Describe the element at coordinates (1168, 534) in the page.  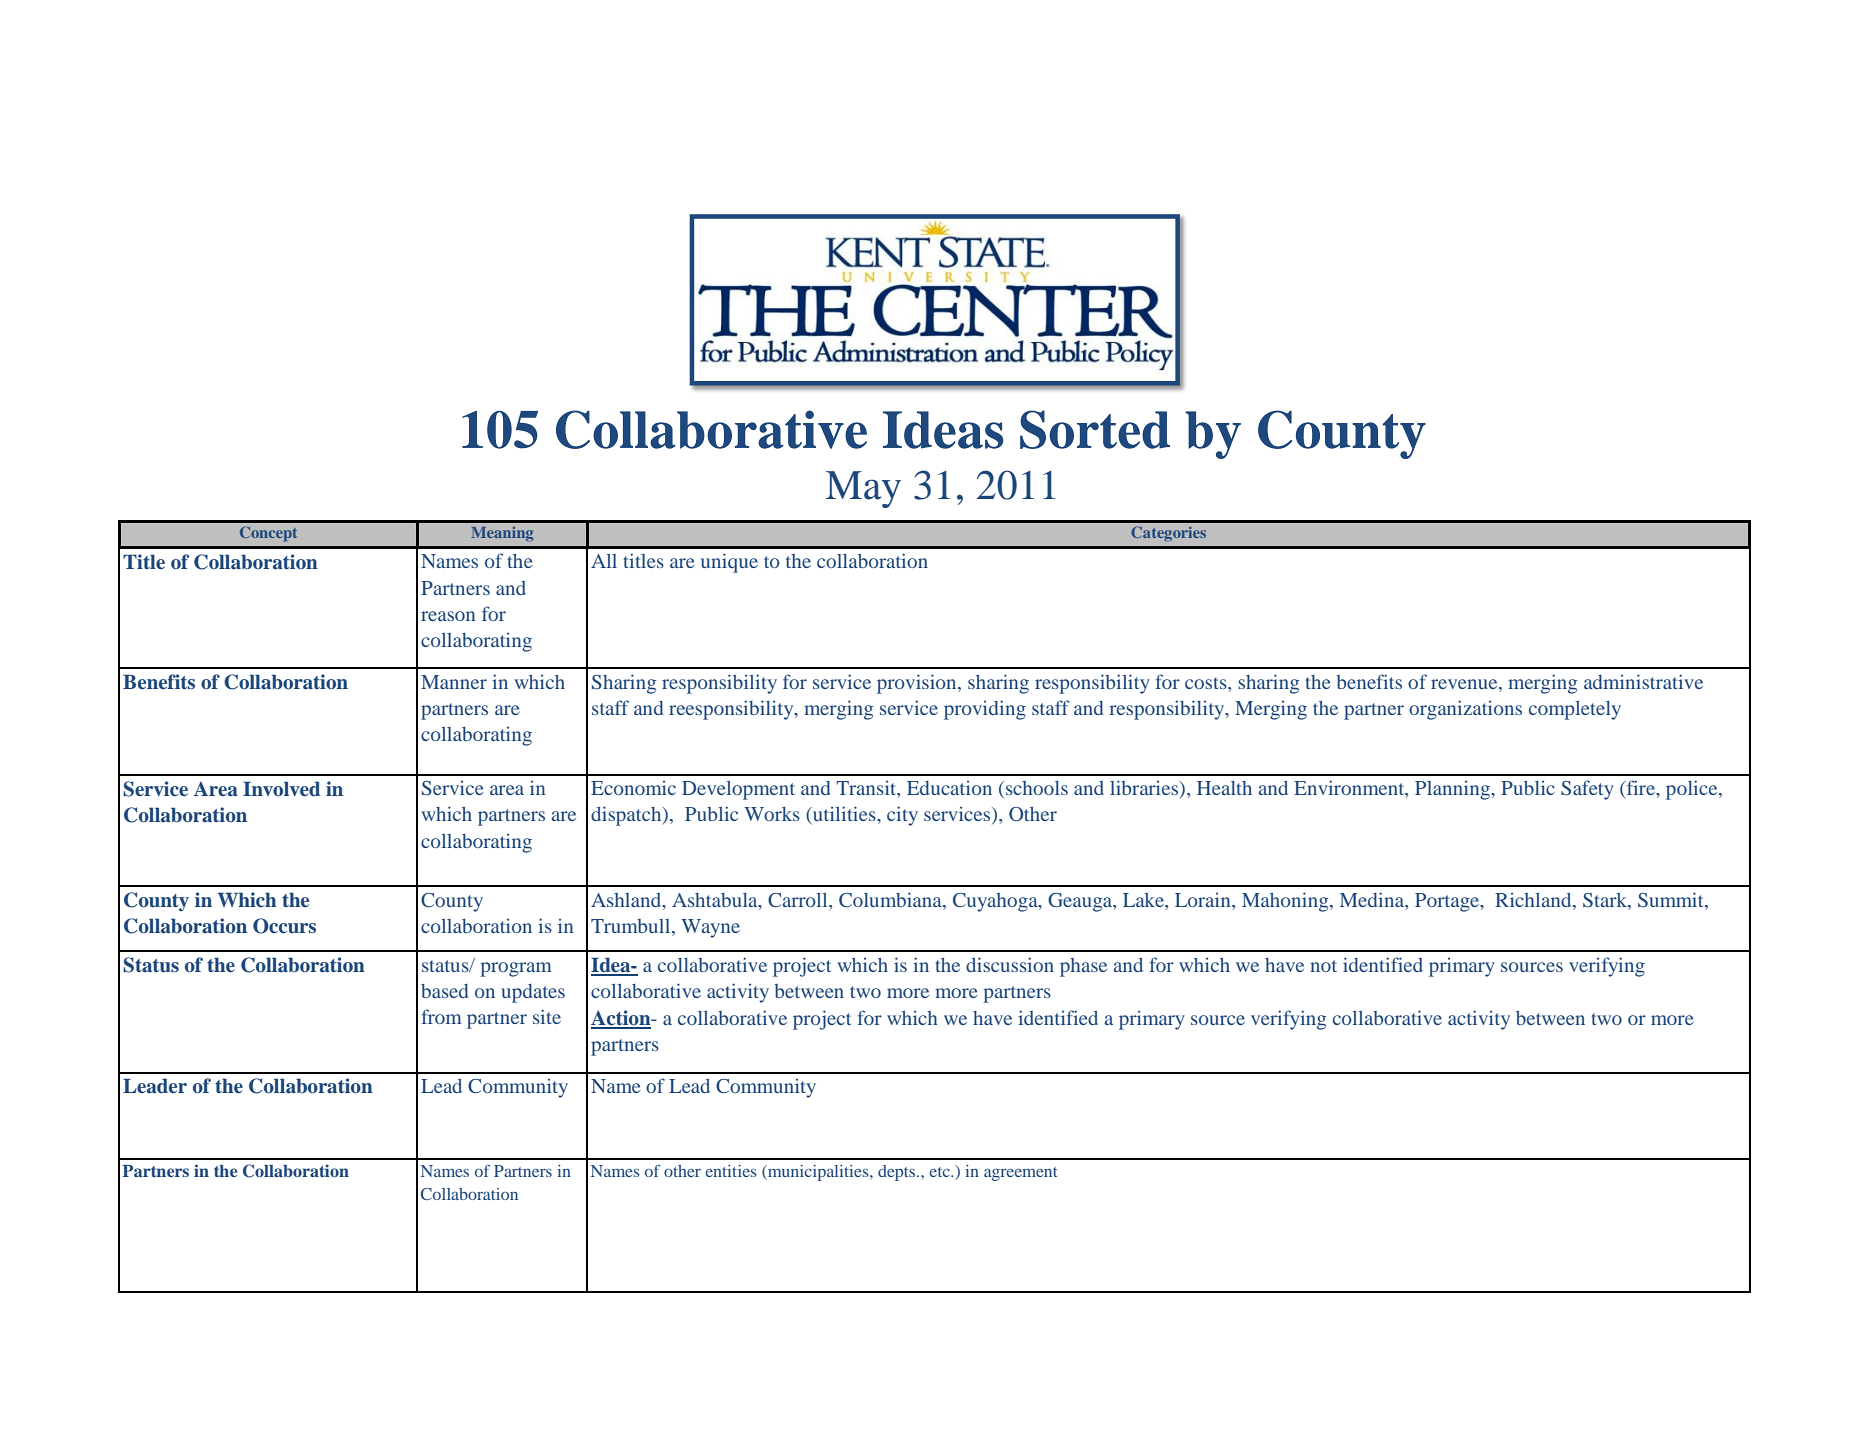
I see `Categories` at that location.
